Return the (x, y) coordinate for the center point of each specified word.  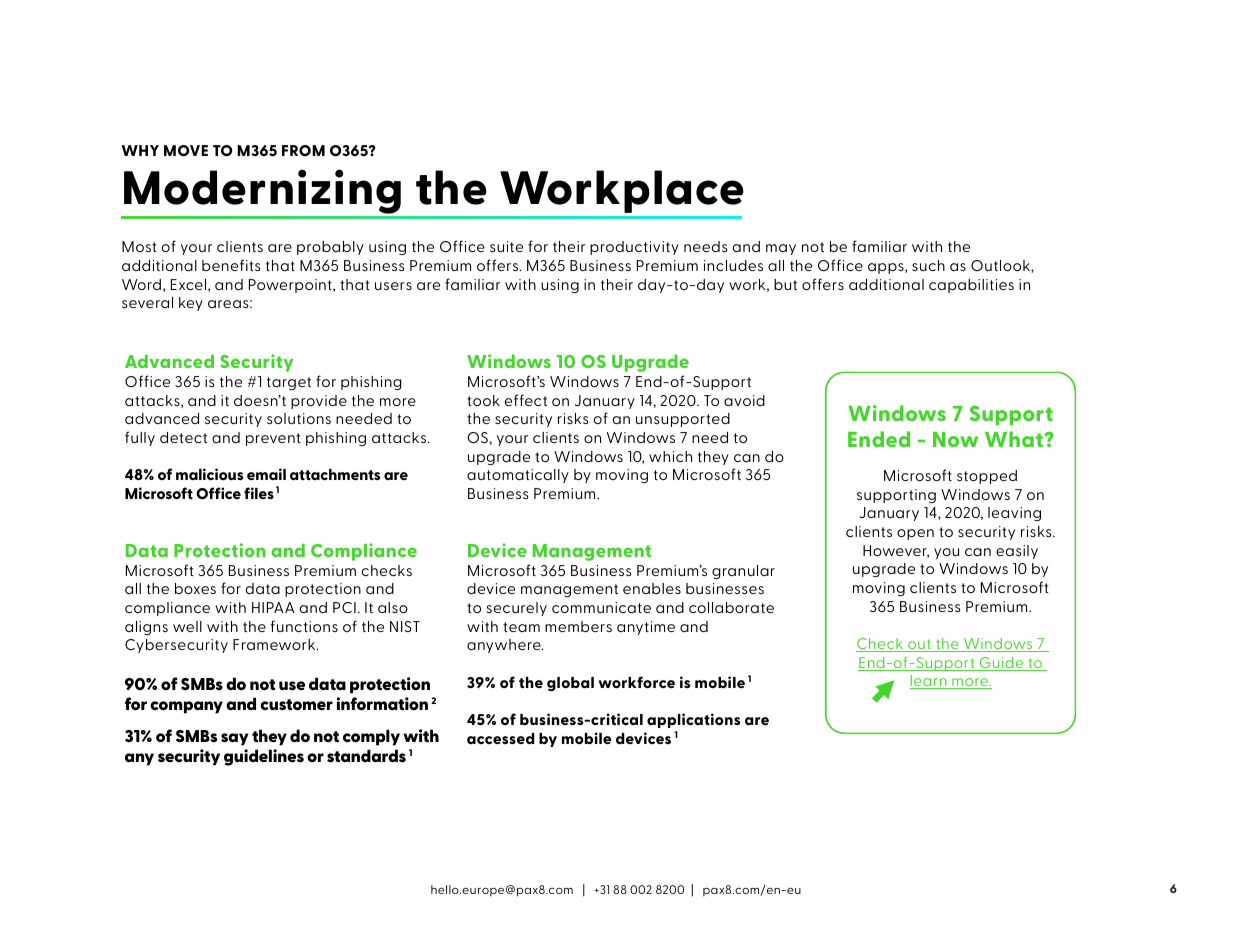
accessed (501, 738)
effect (526, 400)
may (781, 249)
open (915, 534)
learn (929, 682)
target (289, 383)
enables (652, 588)
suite (506, 246)
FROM (303, 150)
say (234, 739)
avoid (744, 400)
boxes (195, 588)
